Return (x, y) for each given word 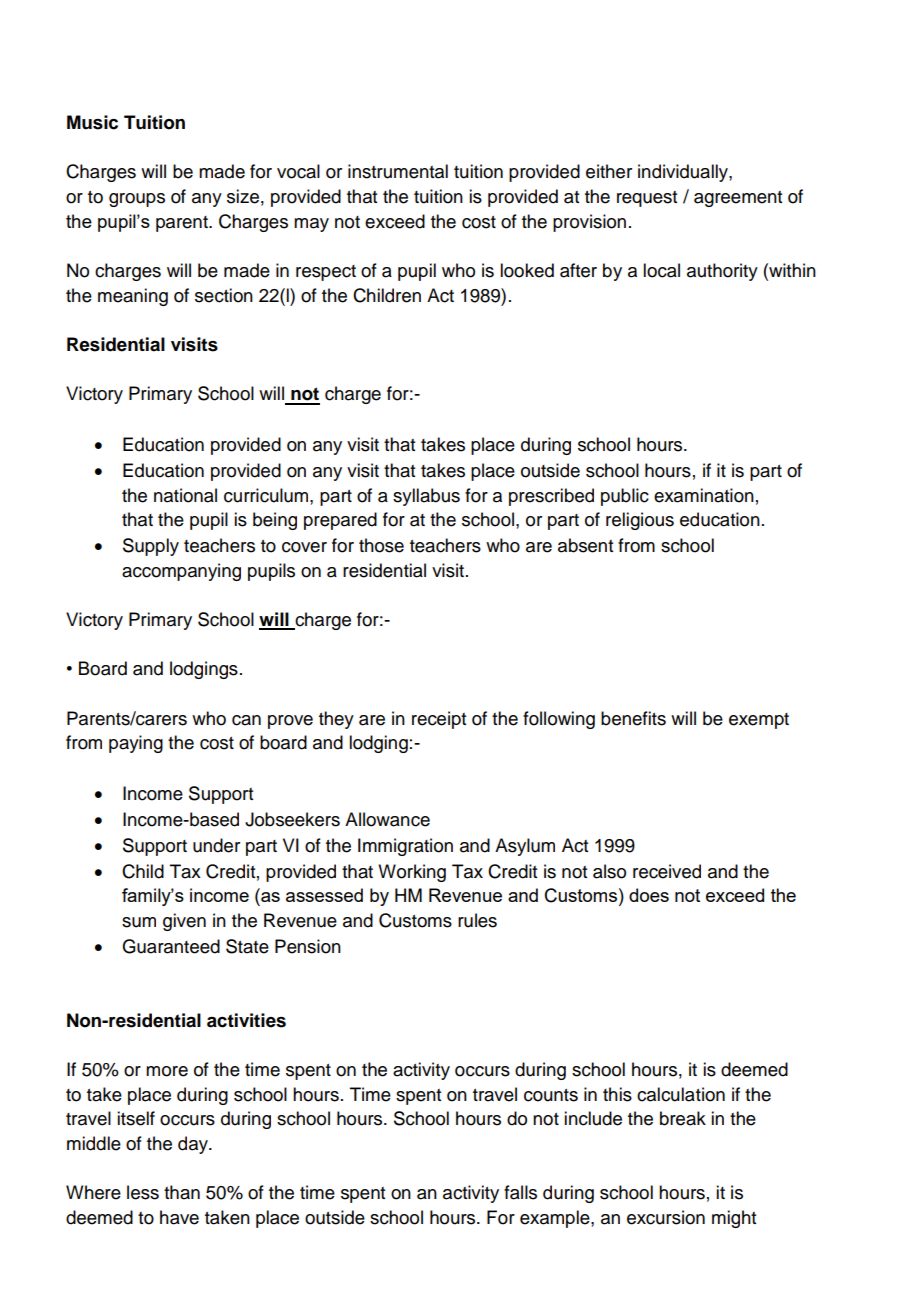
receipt (439, 720)
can (246, 720)
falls (520, 1192)
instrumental (398, 171)
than (182, 1192)
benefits (633, 718)
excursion (666, 1217)
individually (684, 173)
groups (137, 200)
